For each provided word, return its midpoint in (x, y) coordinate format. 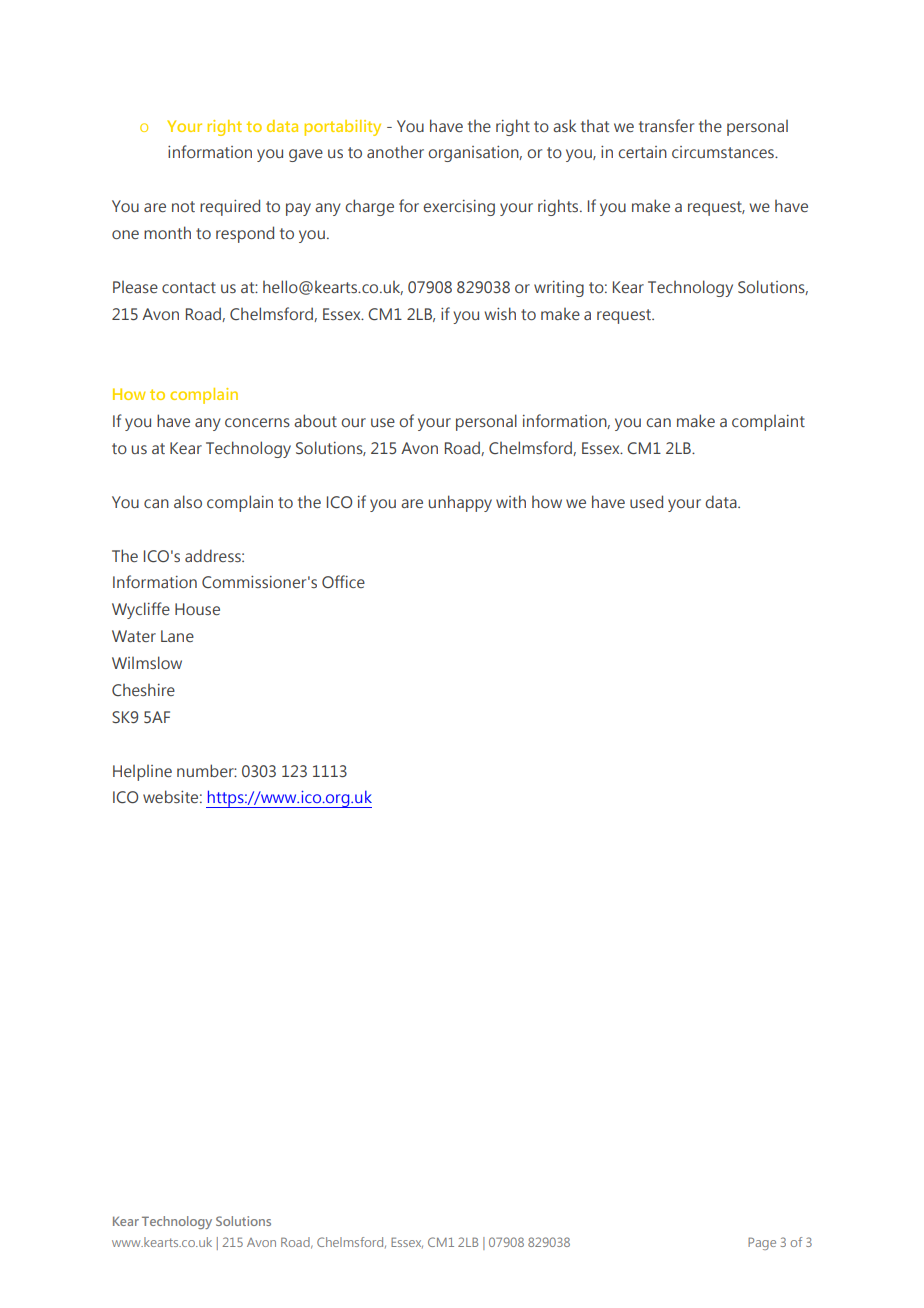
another (395, 152)
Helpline (142, 773)
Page (762, 1243)
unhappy (460, 503)
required (230, 207)
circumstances (724, 152)
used (646, 501)
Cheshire (143, 690)
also (188, 501)
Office (343, 581)
